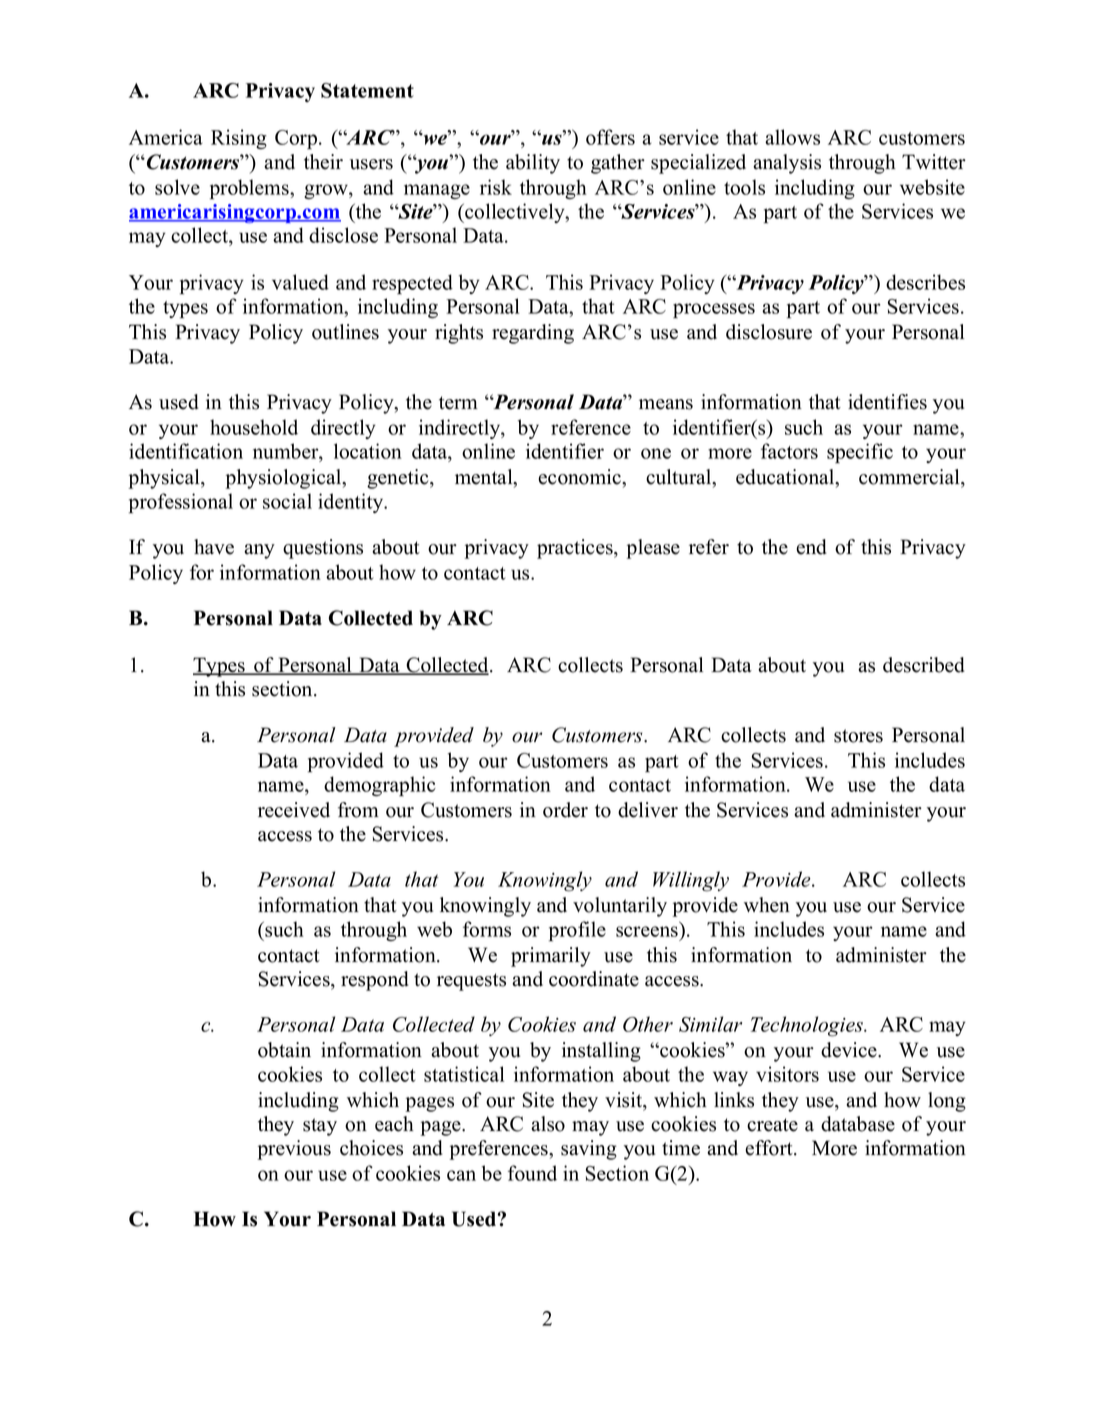  I want to click on saving, so click(589, 1150).
